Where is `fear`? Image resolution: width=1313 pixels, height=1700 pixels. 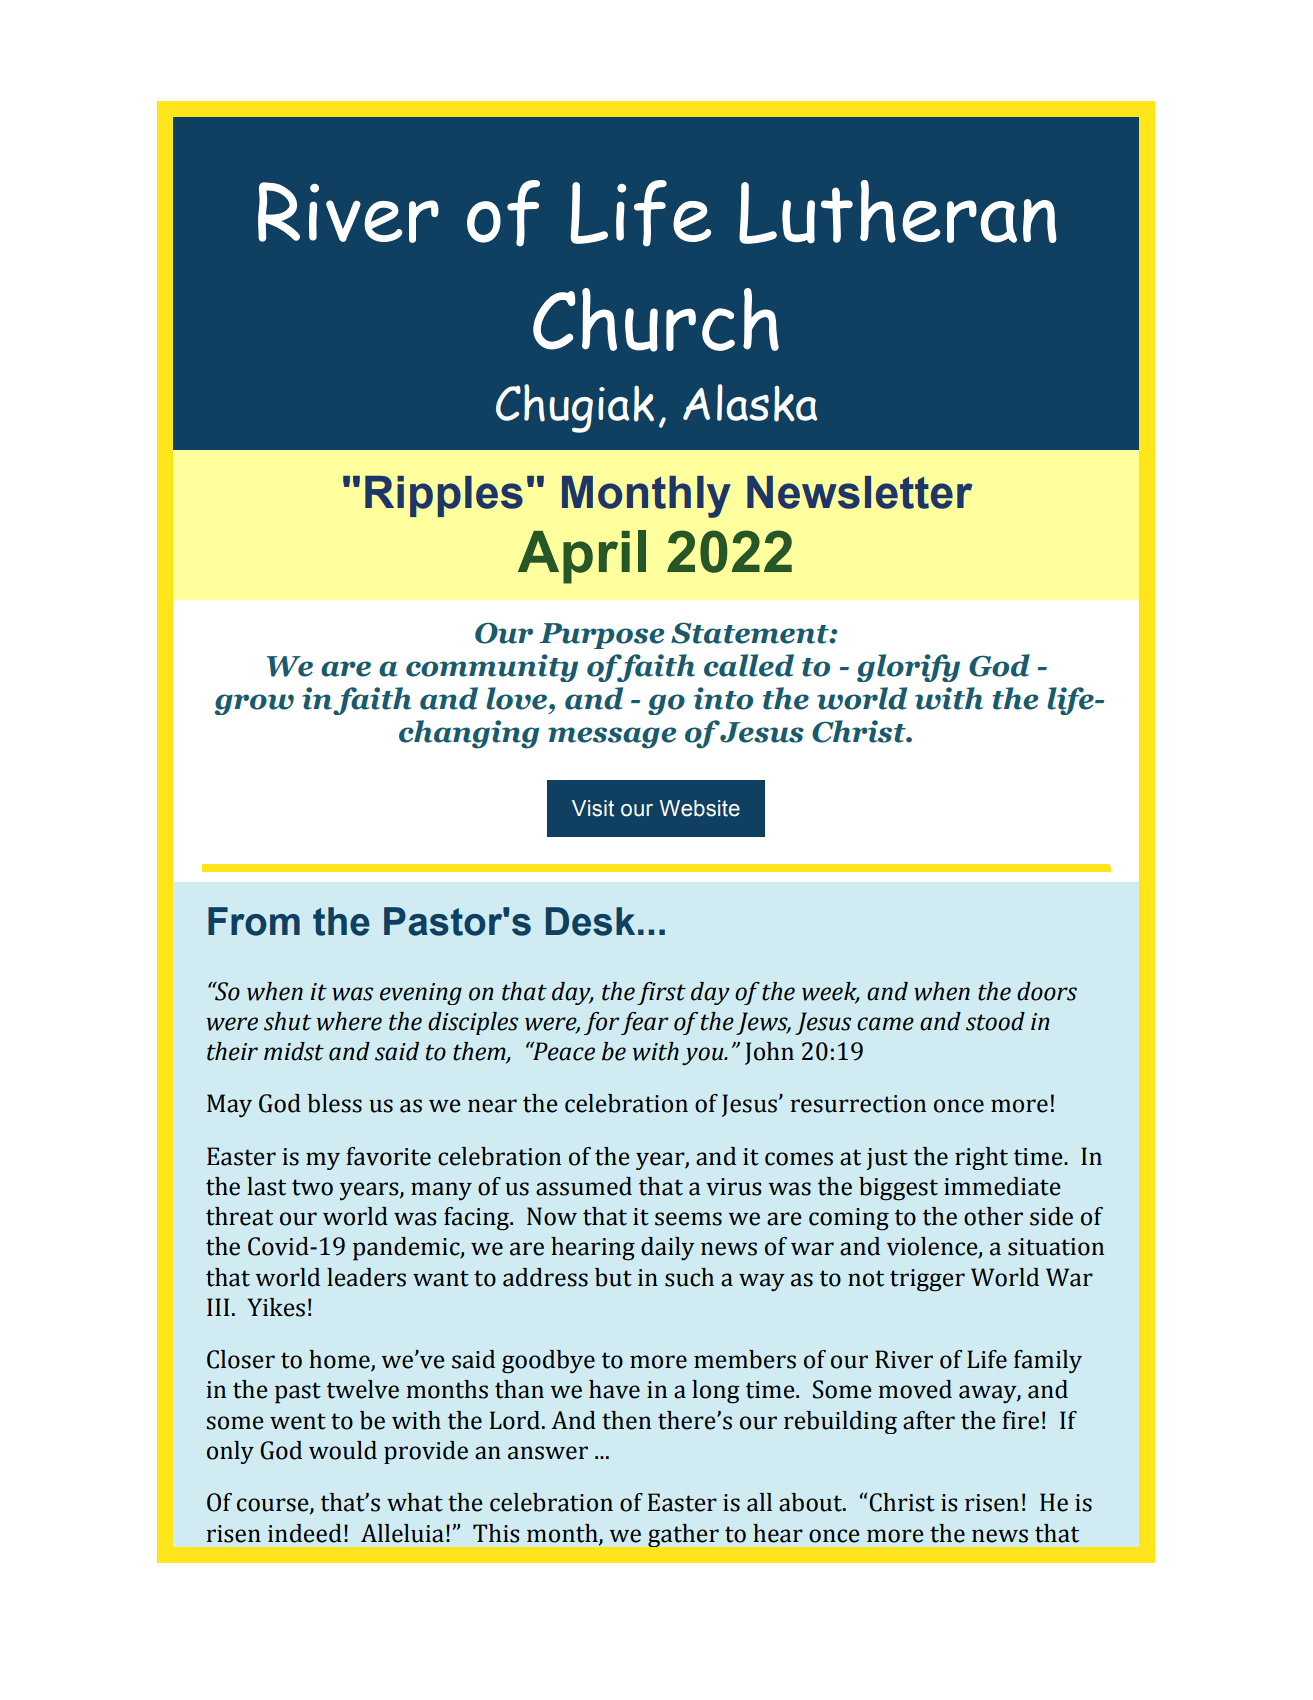 fear is located at coordinates (644, 1023).
